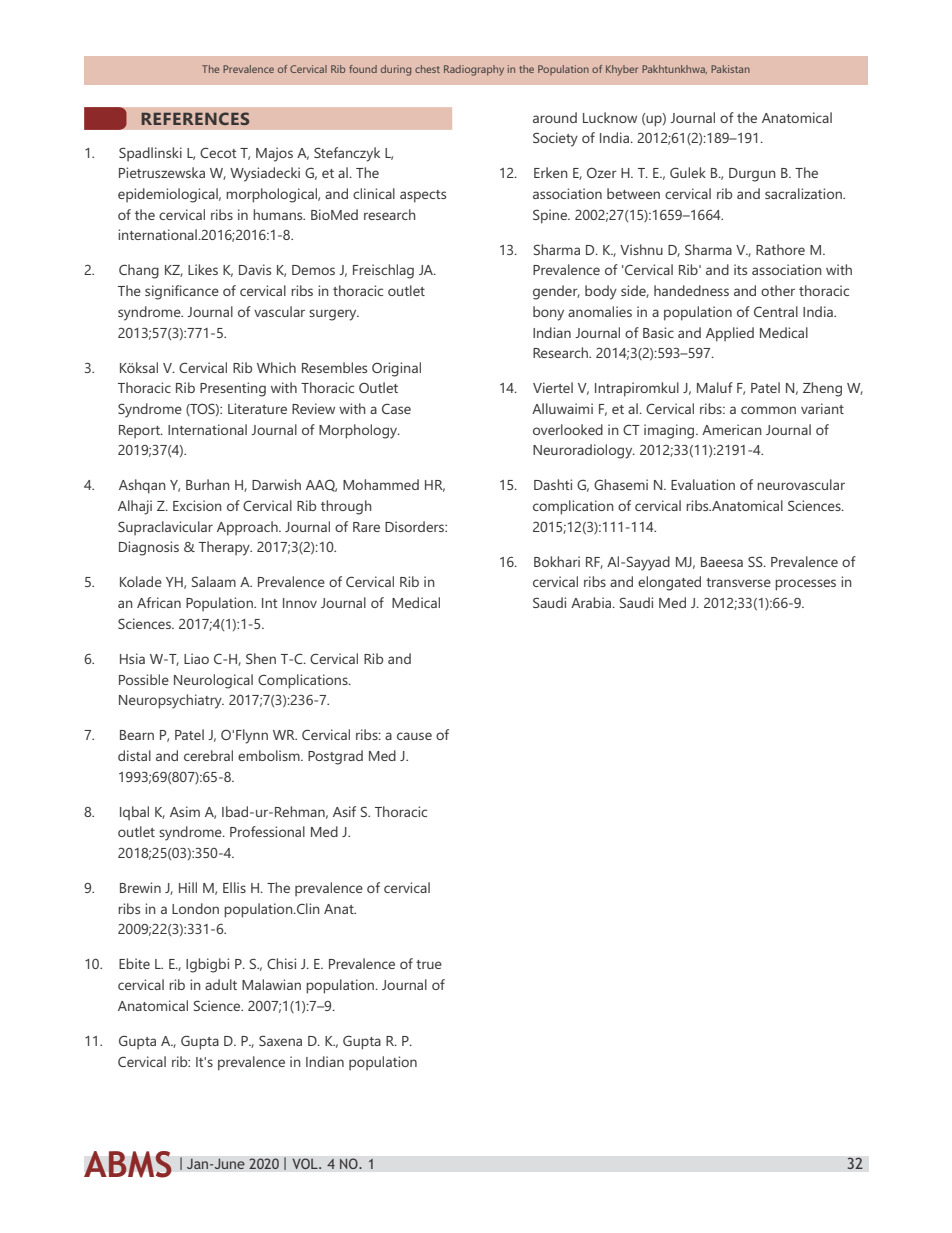 The width and height of the document is (952, 1233). I want to click on Arabia, so click(592, 602).
